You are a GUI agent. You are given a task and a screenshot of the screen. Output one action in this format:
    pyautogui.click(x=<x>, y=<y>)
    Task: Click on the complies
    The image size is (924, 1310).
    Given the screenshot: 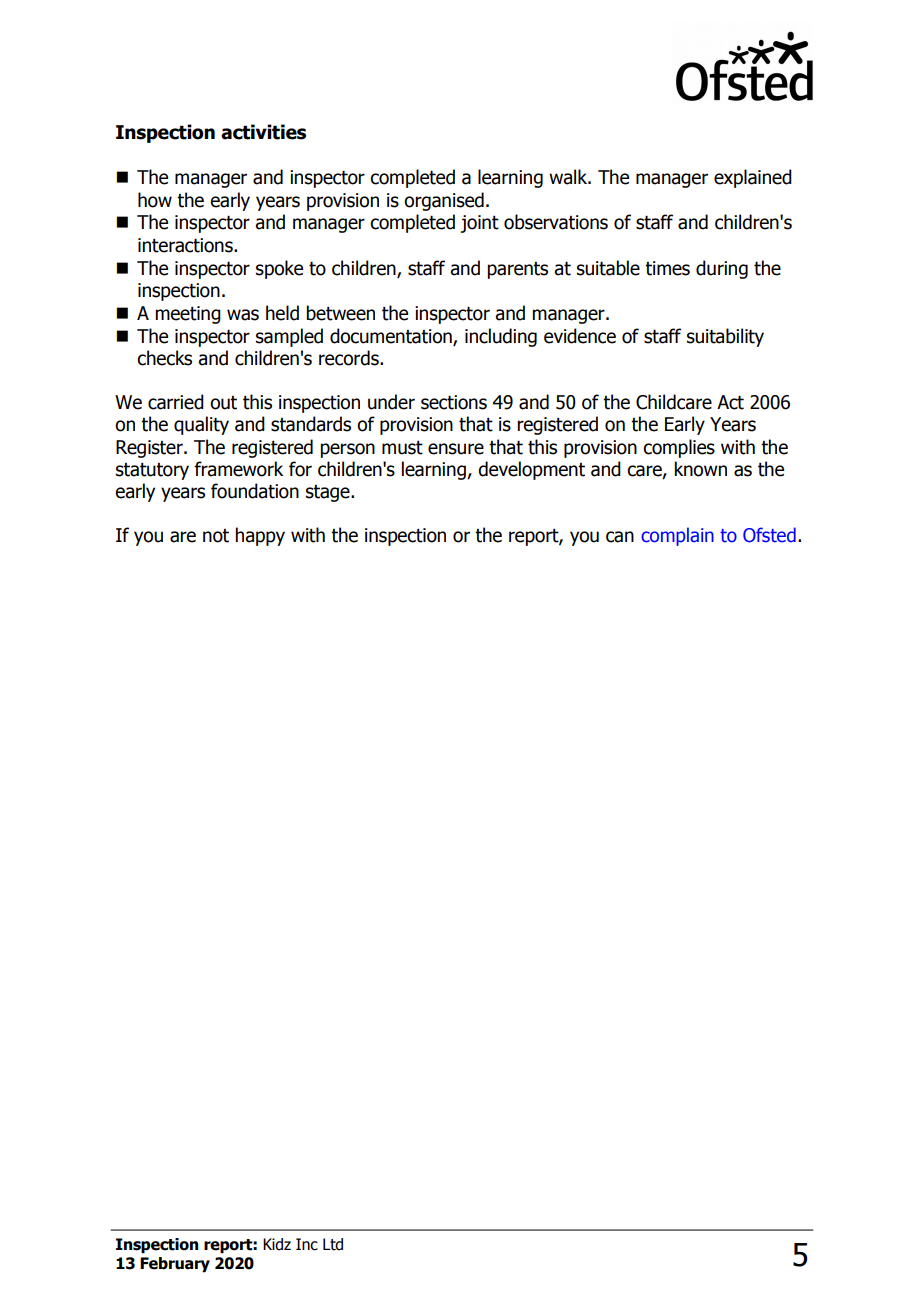 What is the action you would take?
    pyautogui.click(x=679, y=448)
